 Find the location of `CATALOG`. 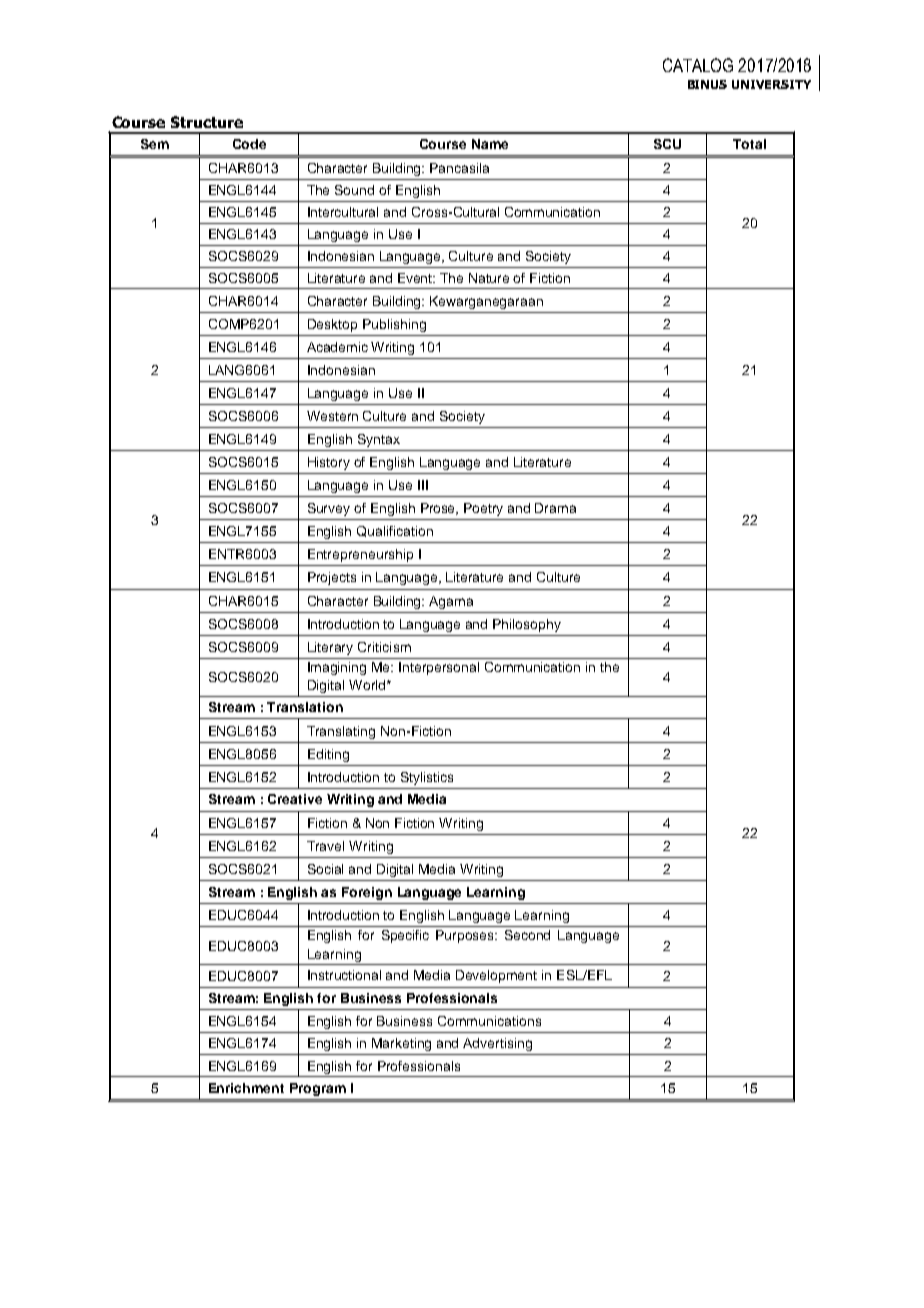

CATALOG is located at coordinates (698, 65).
